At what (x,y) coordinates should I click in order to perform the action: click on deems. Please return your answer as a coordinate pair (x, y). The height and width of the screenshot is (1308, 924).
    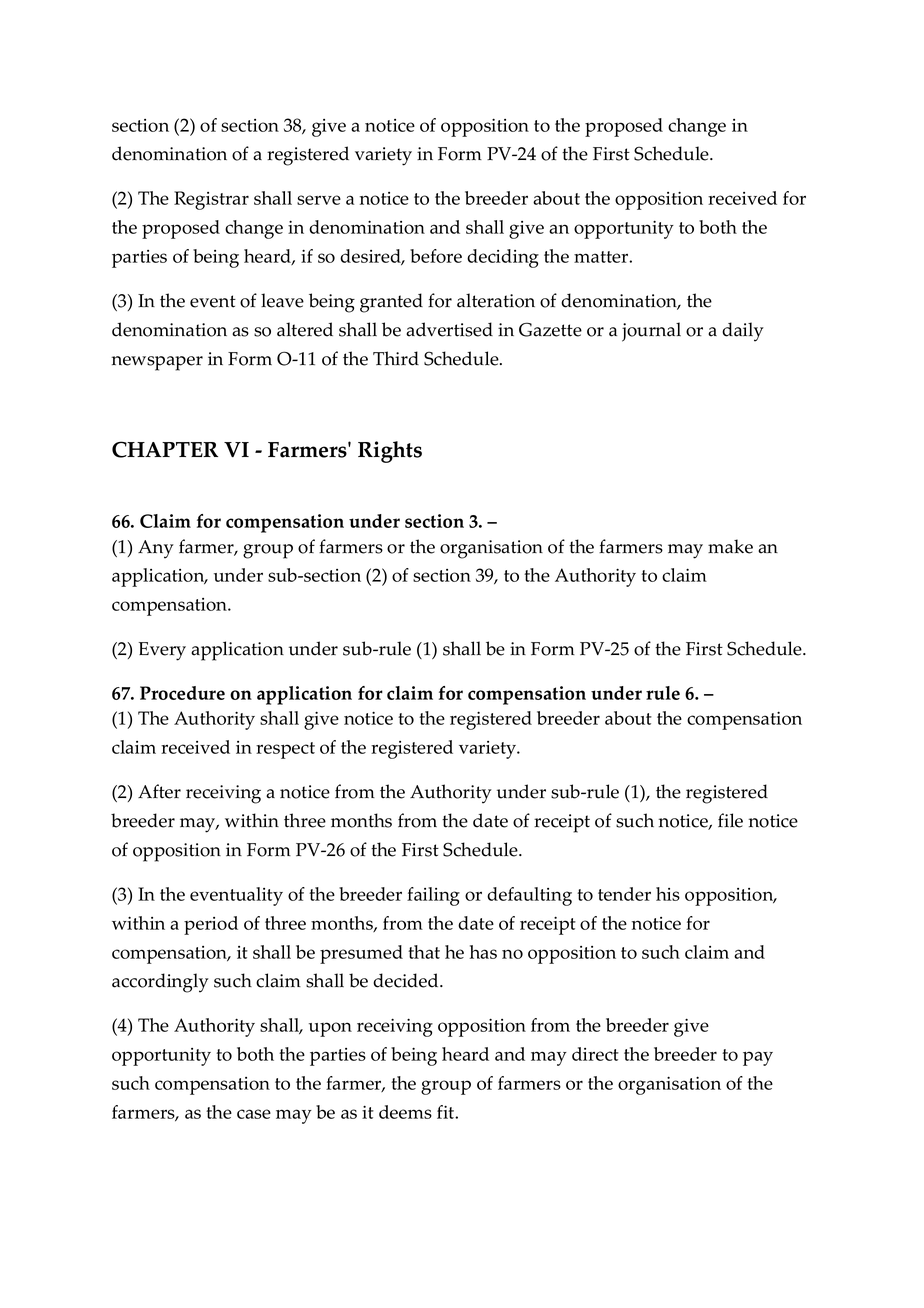
    Looking at the image, I should click on (405, 1112).
